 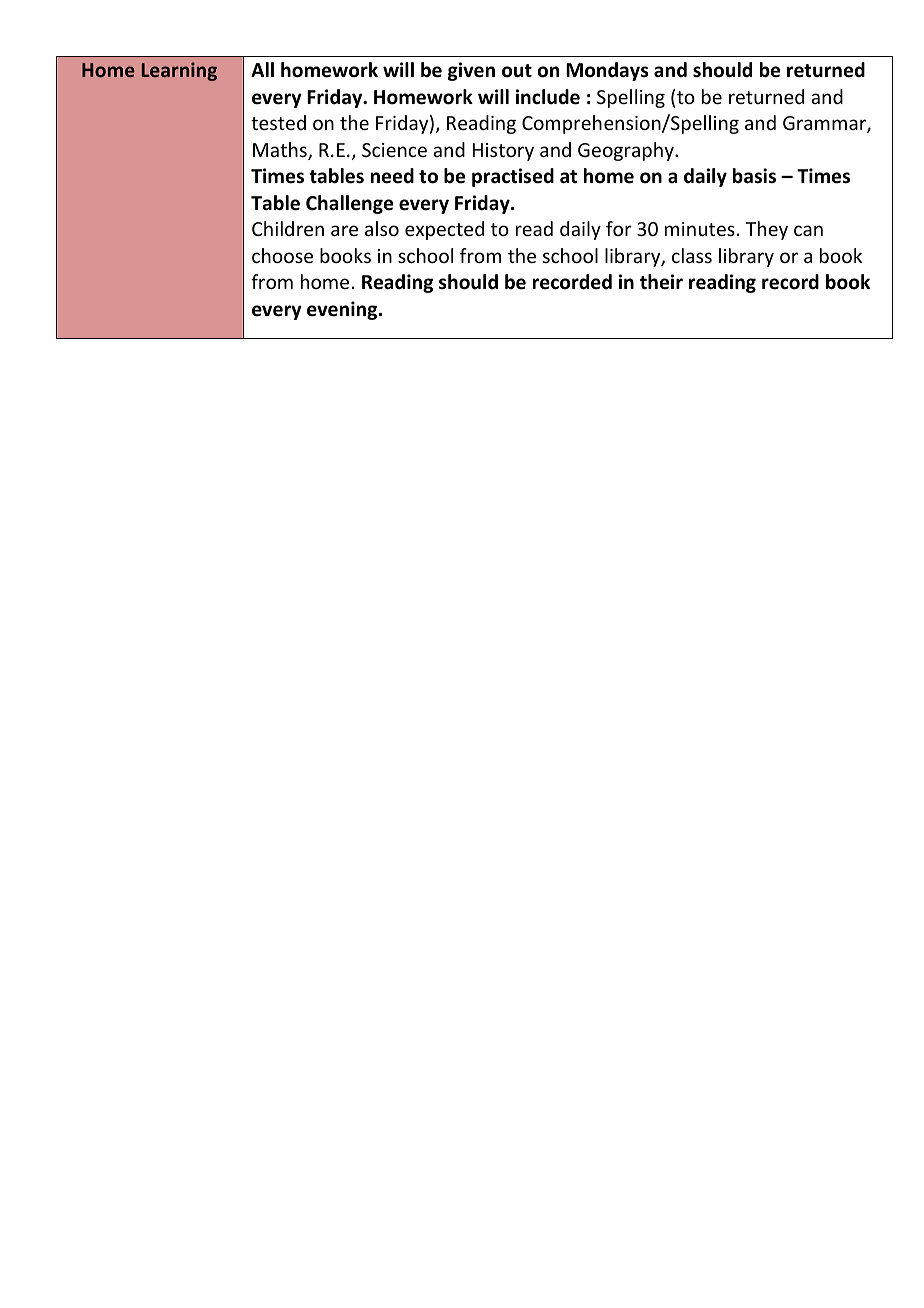 I want to click on class, so click(x=692, y=255).
